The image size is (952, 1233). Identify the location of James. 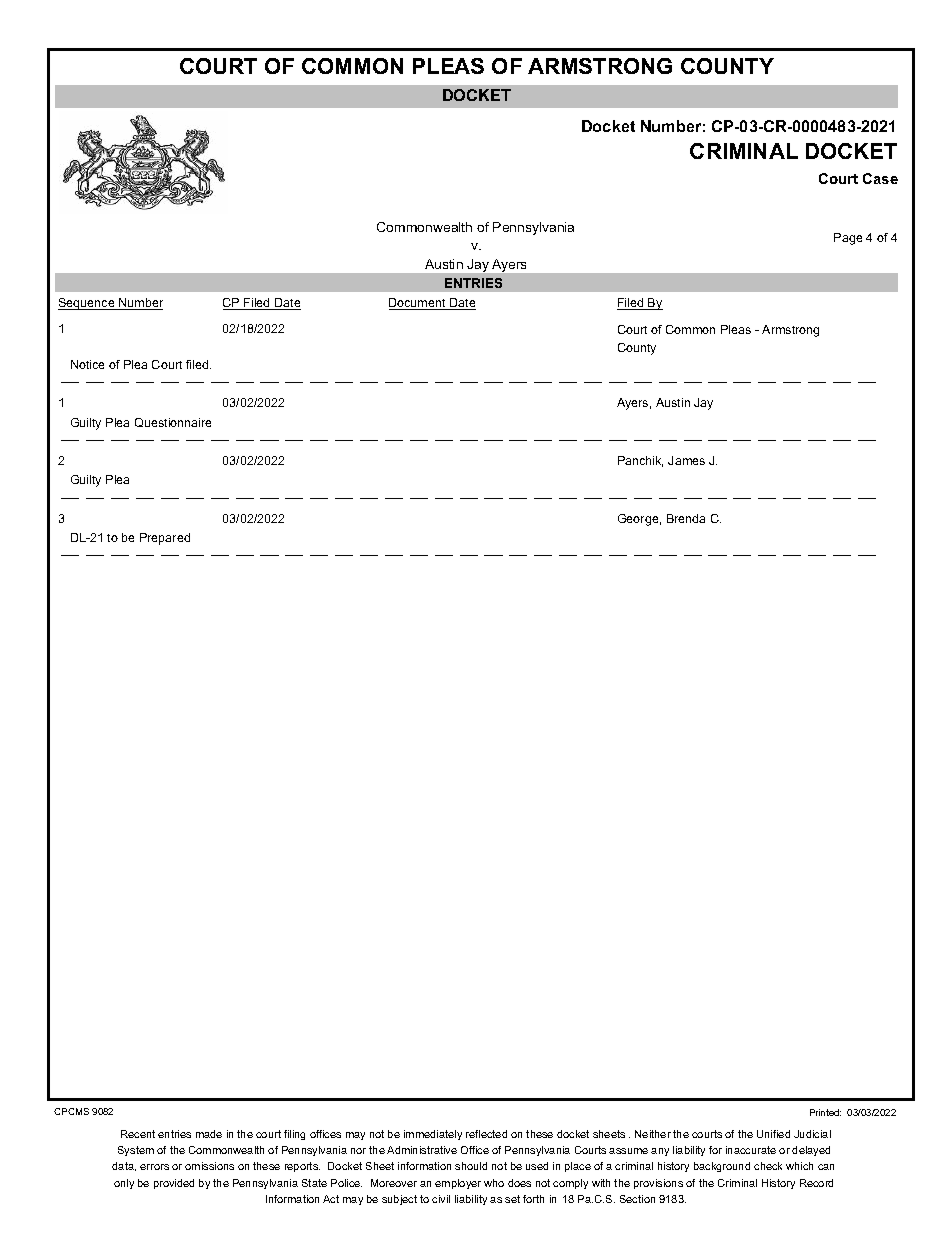
(686, 460).
